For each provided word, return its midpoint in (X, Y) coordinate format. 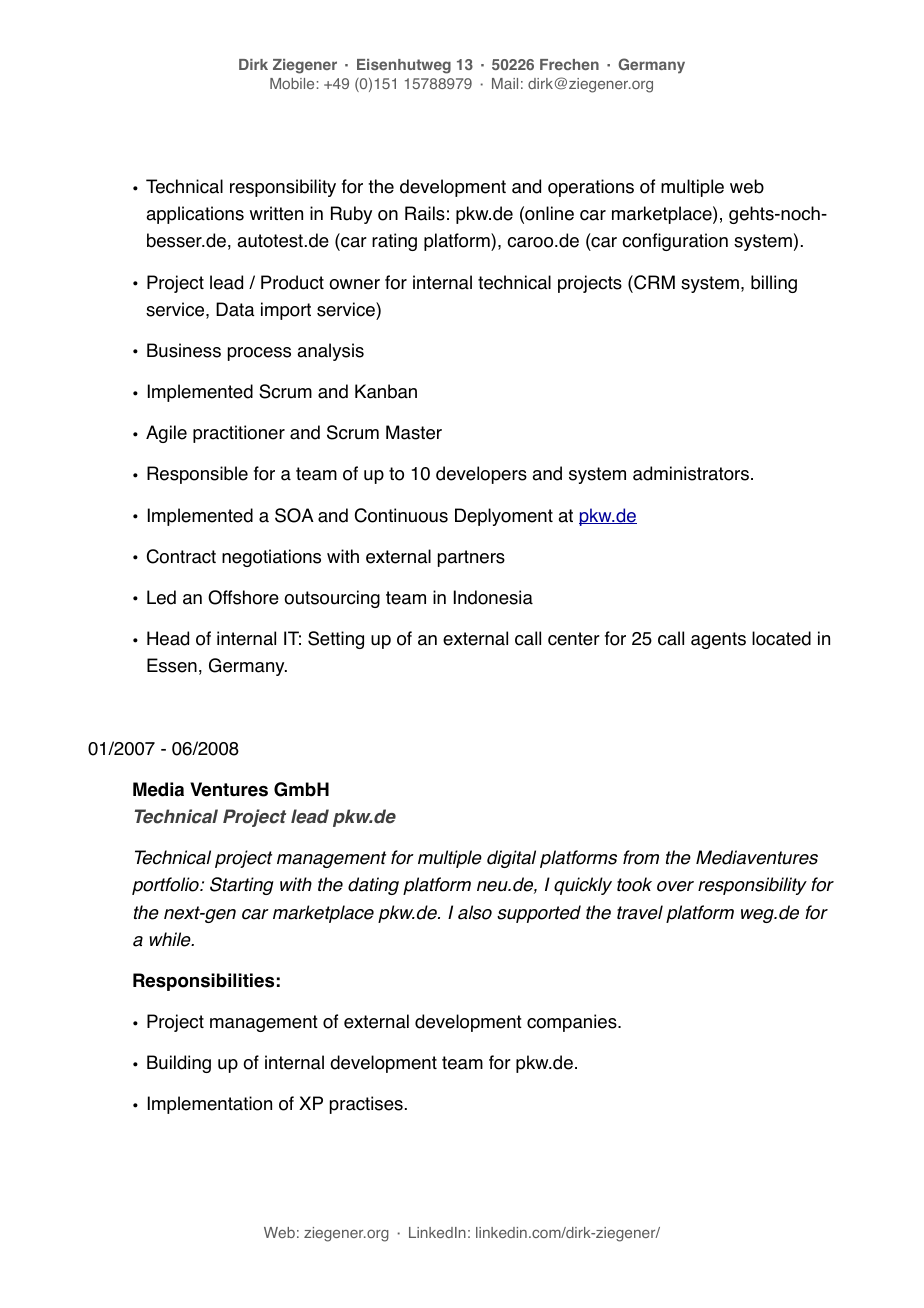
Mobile (292, 83)
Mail (505, 83)
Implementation (210, 1105)
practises (366, 1105)
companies (573, 1023)
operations (591, 188)
